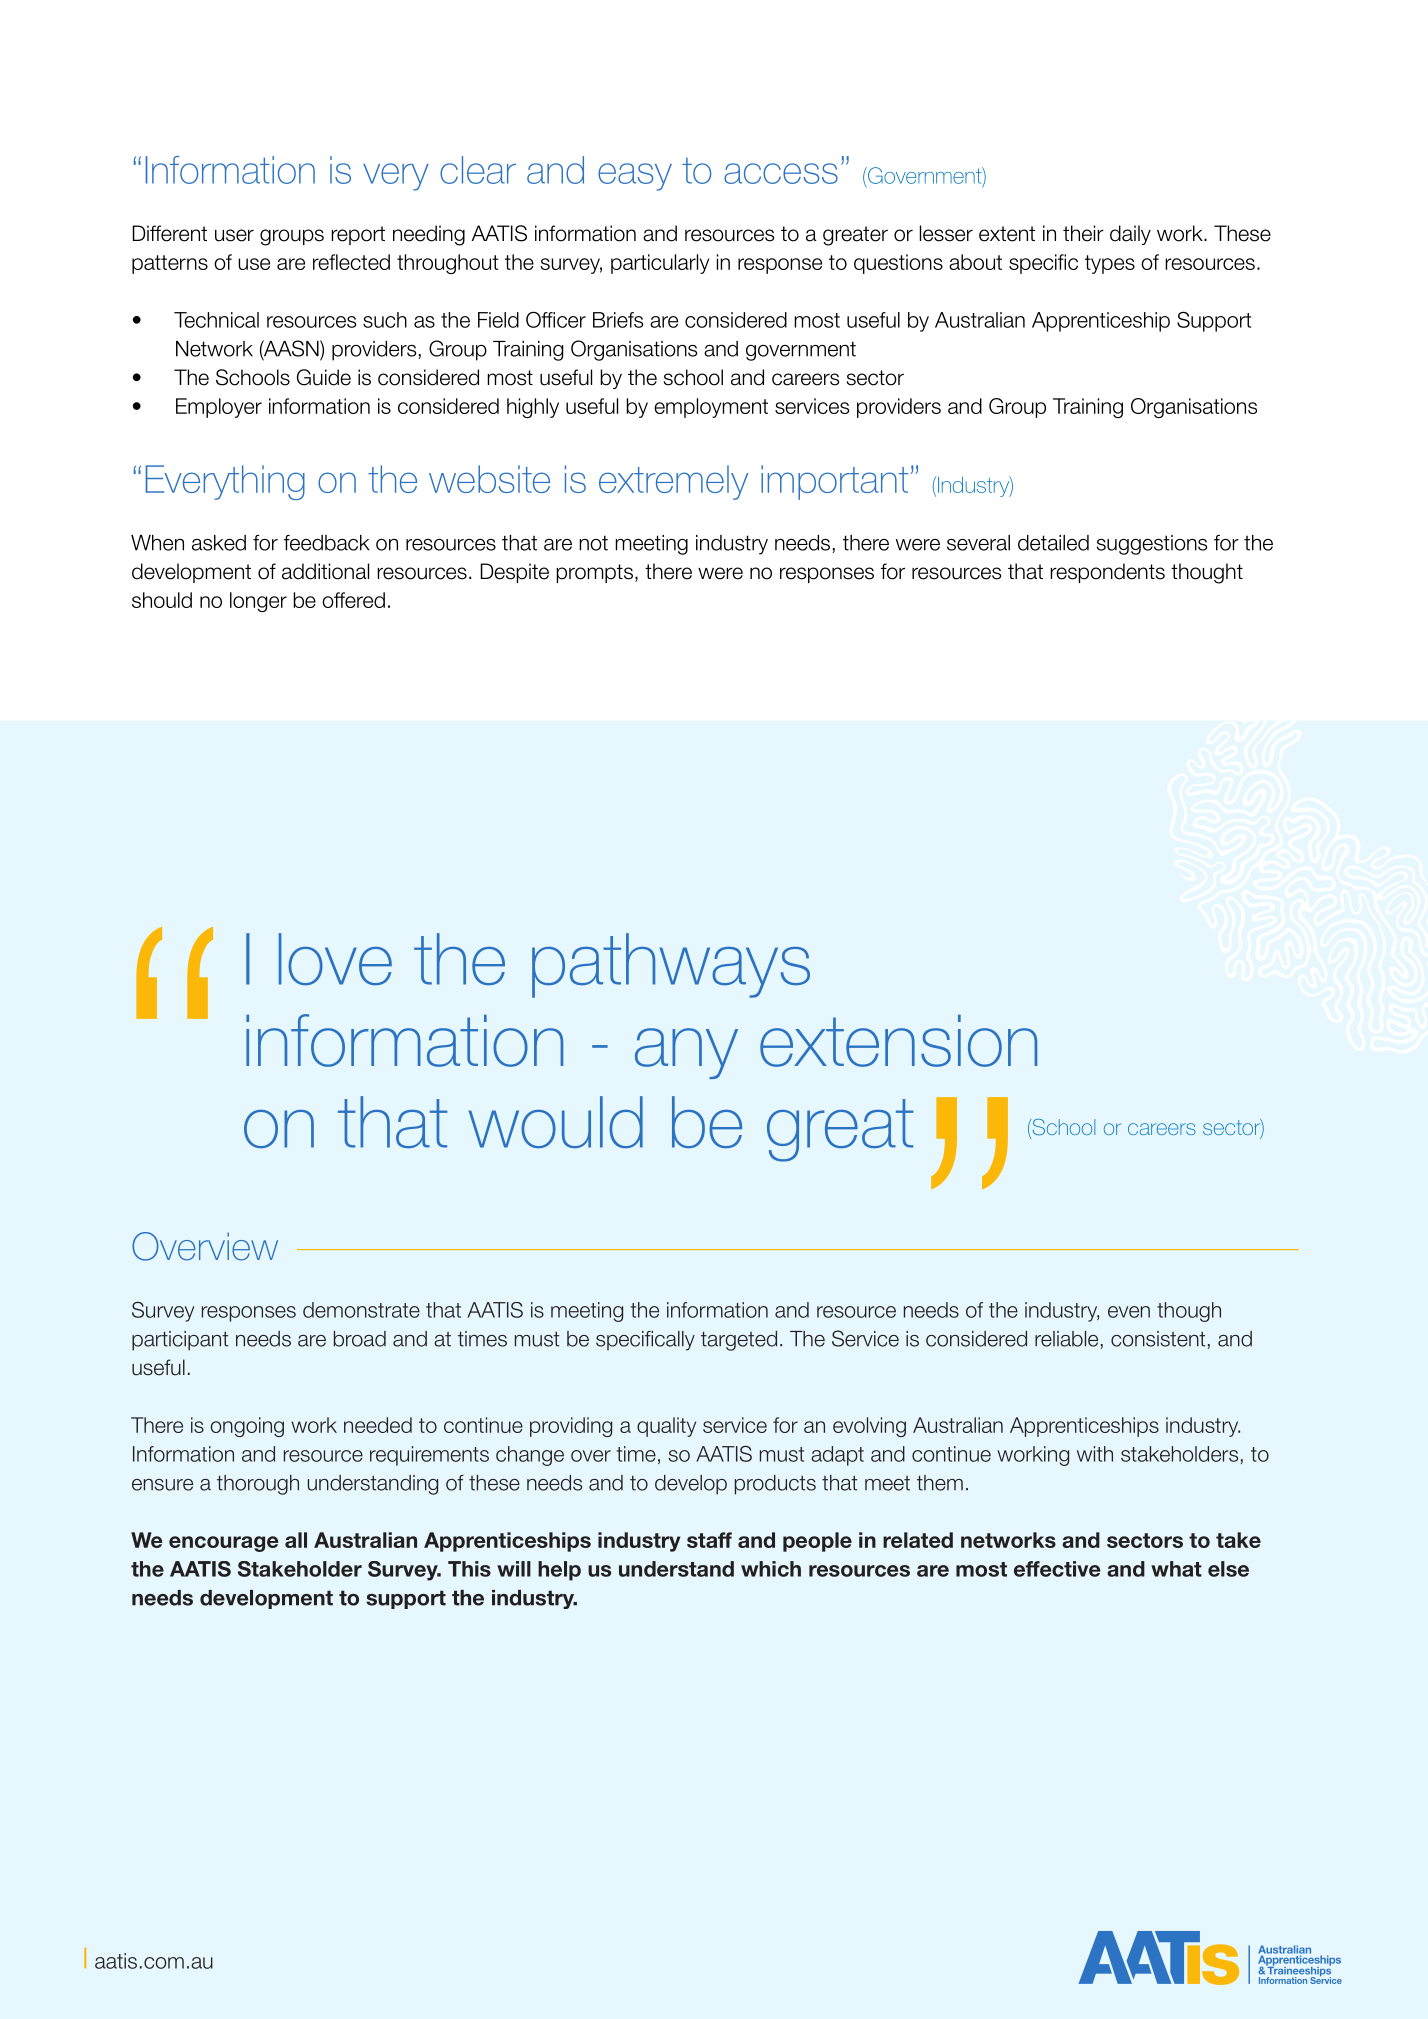 Image resolution: width=1428 pixels, height=2019 pixels. I want to click on detailed, so click(1053, 543).
